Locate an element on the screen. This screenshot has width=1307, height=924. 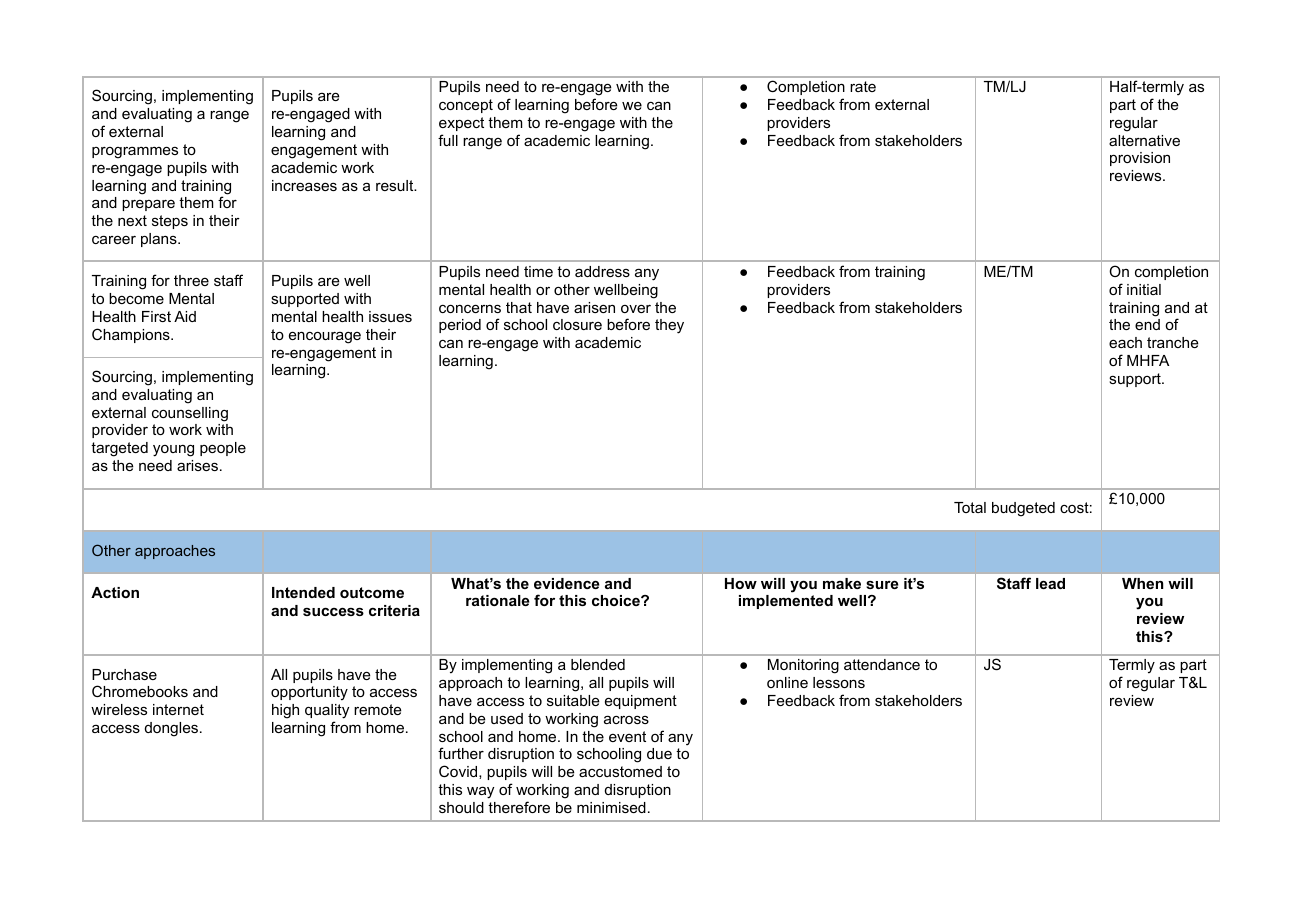
concept is located at coordinates (466, 106).
